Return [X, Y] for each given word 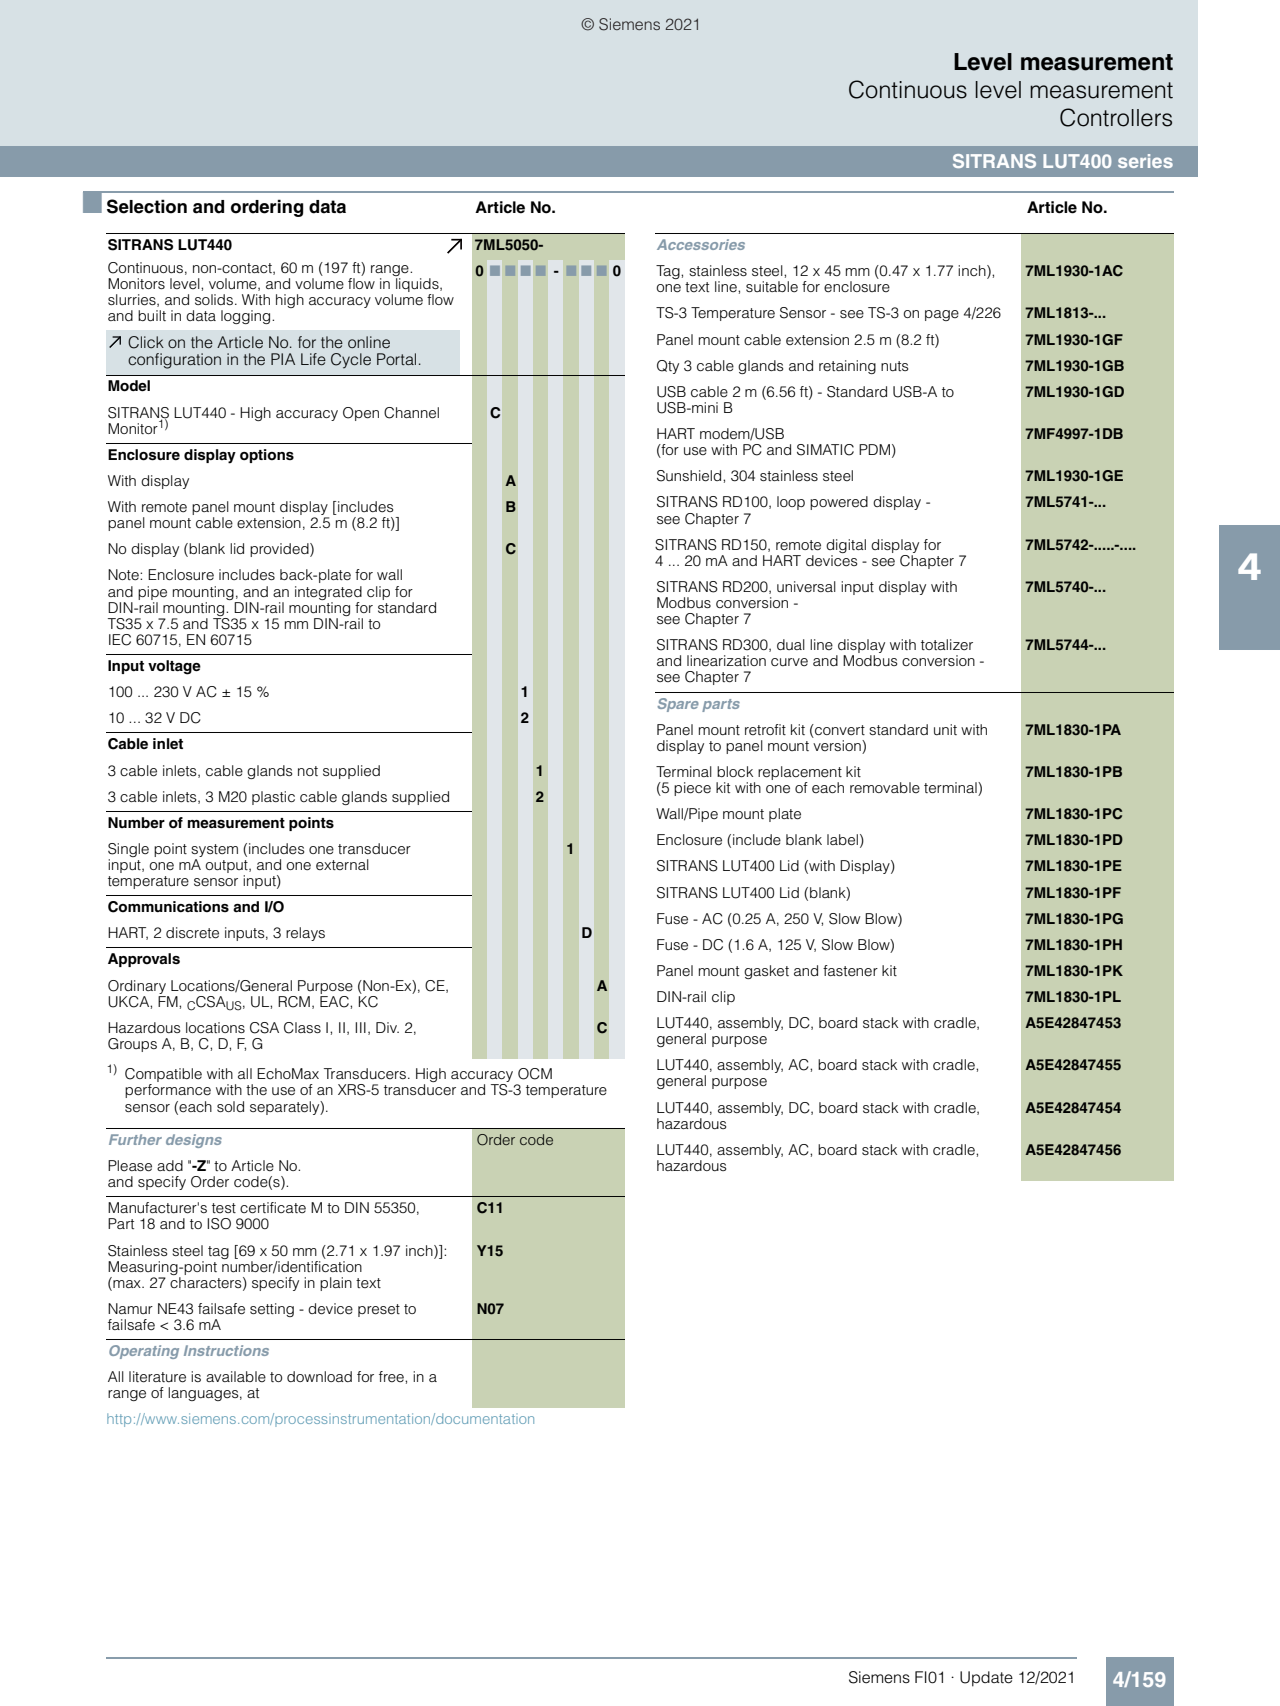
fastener [850, 971]
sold [230, 1106]
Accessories [701, 244]
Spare [678, 705]
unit [945, 729]
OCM [535, 1074]
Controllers [1116, 117]
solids [214, 299]
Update [986, 1679]
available [236, 1376]
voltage [174, 667]
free [392, 1377]
